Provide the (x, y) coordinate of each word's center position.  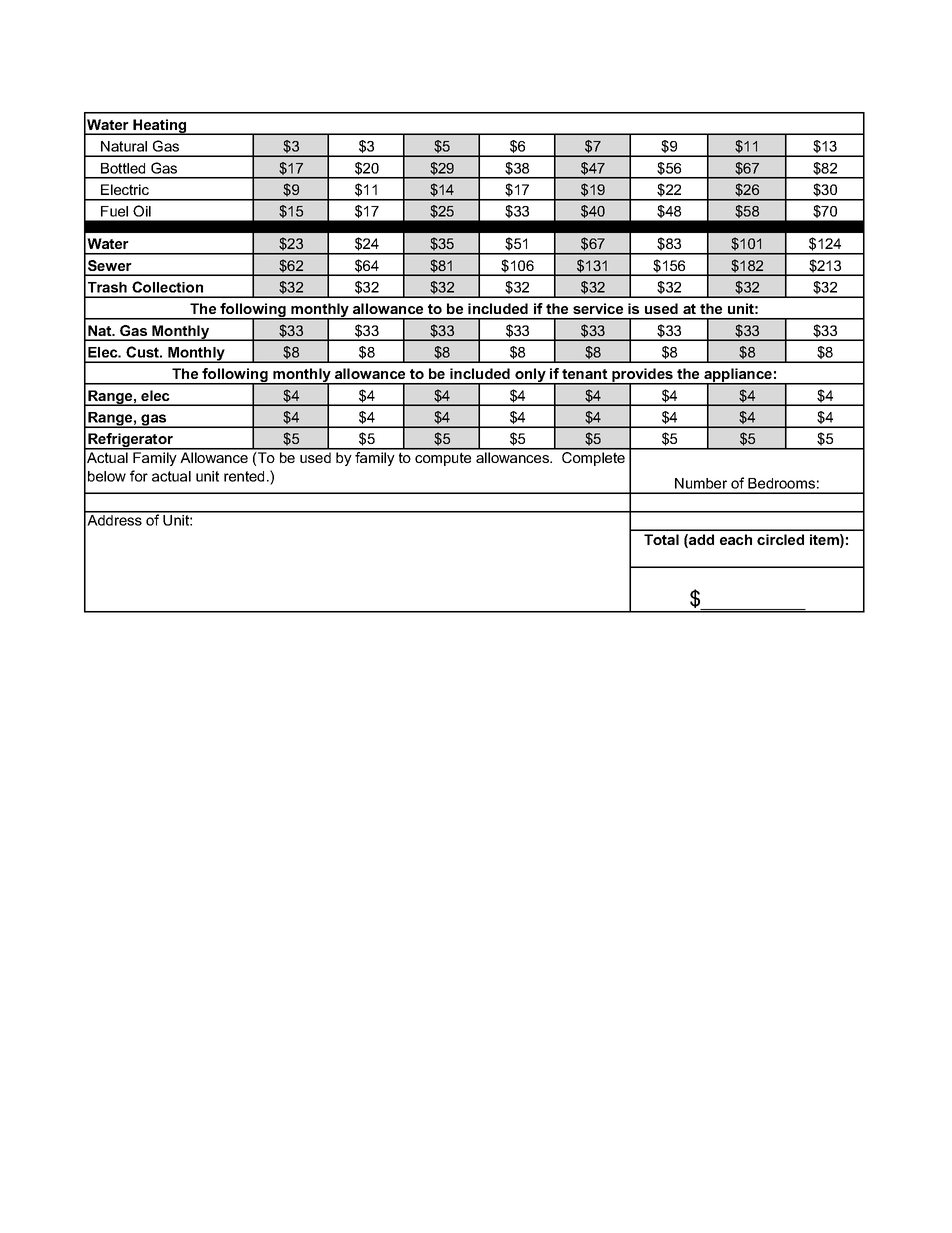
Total (661, 539)
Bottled (123, 168)
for (139, 476)
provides (642, 376)
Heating (160, 127)
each (736, 539)
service (598, 308)
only (530, 376)
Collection (167, 287)
